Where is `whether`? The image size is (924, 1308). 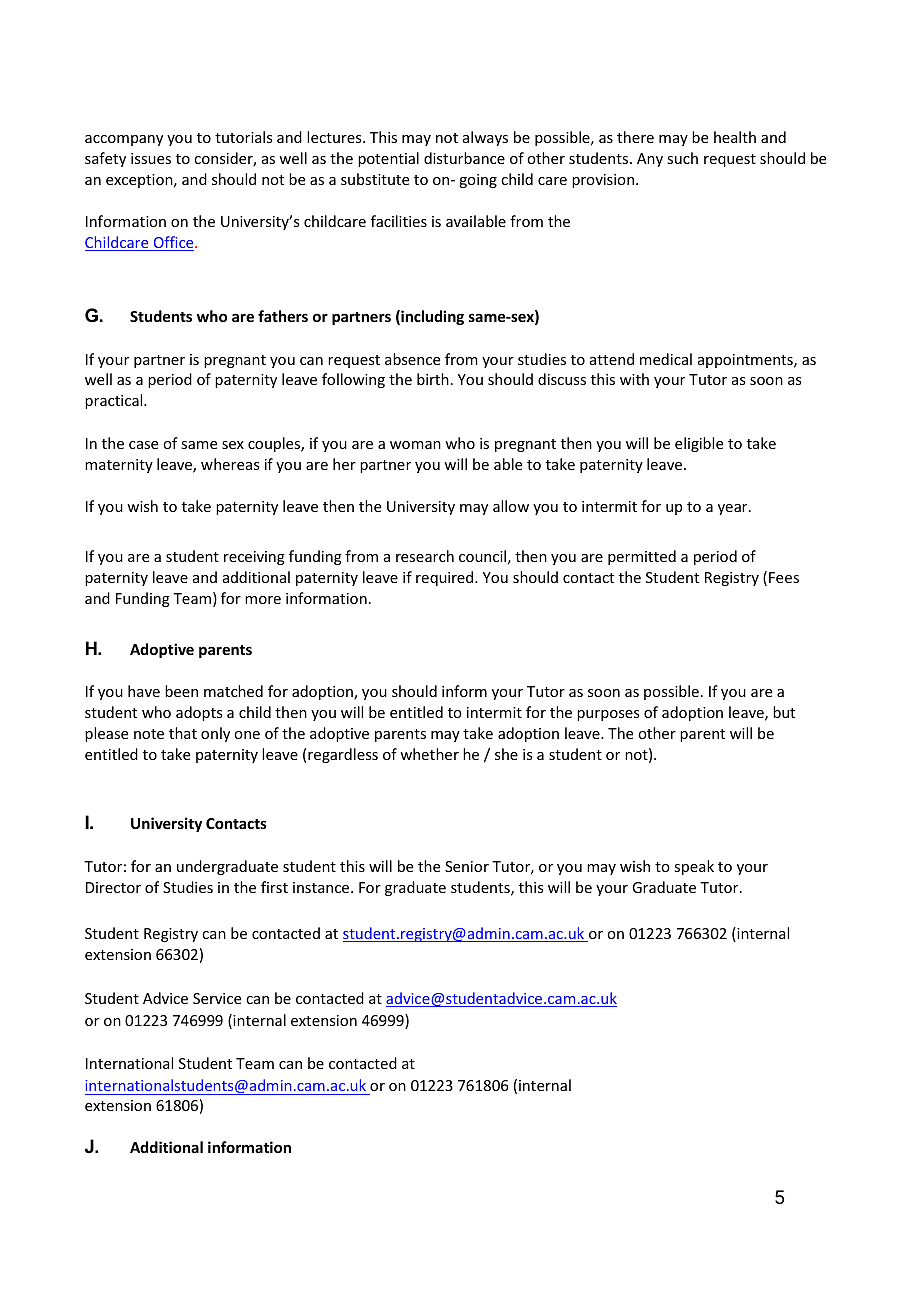 whether is located at coordinates (429, 754).
